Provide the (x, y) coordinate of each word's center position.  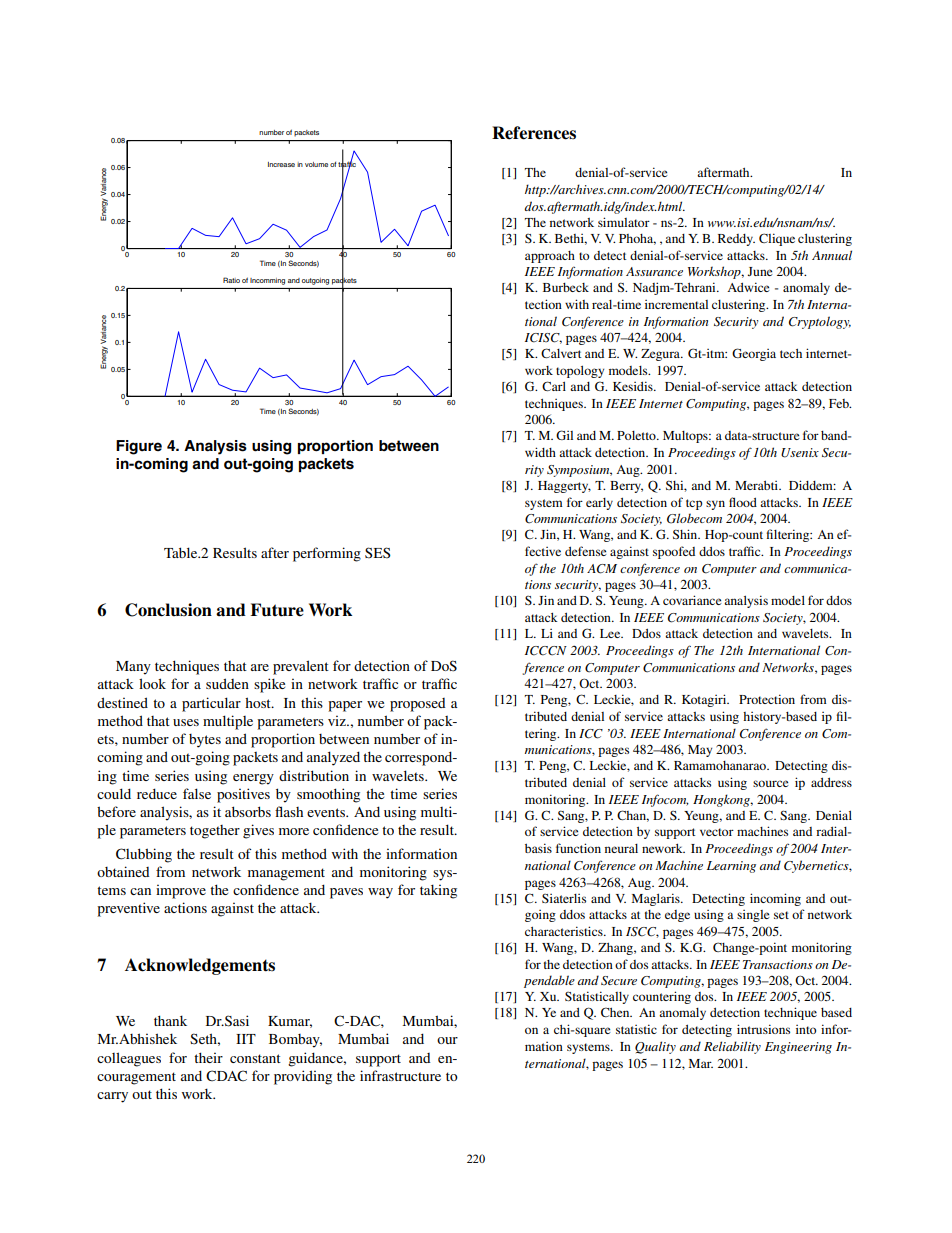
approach (550, 257)
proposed (417, 705)
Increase (281, 164)
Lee (611, 633)
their (208, 1057)
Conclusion (168, 610)
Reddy (736, 240)
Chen (616, 1012)
